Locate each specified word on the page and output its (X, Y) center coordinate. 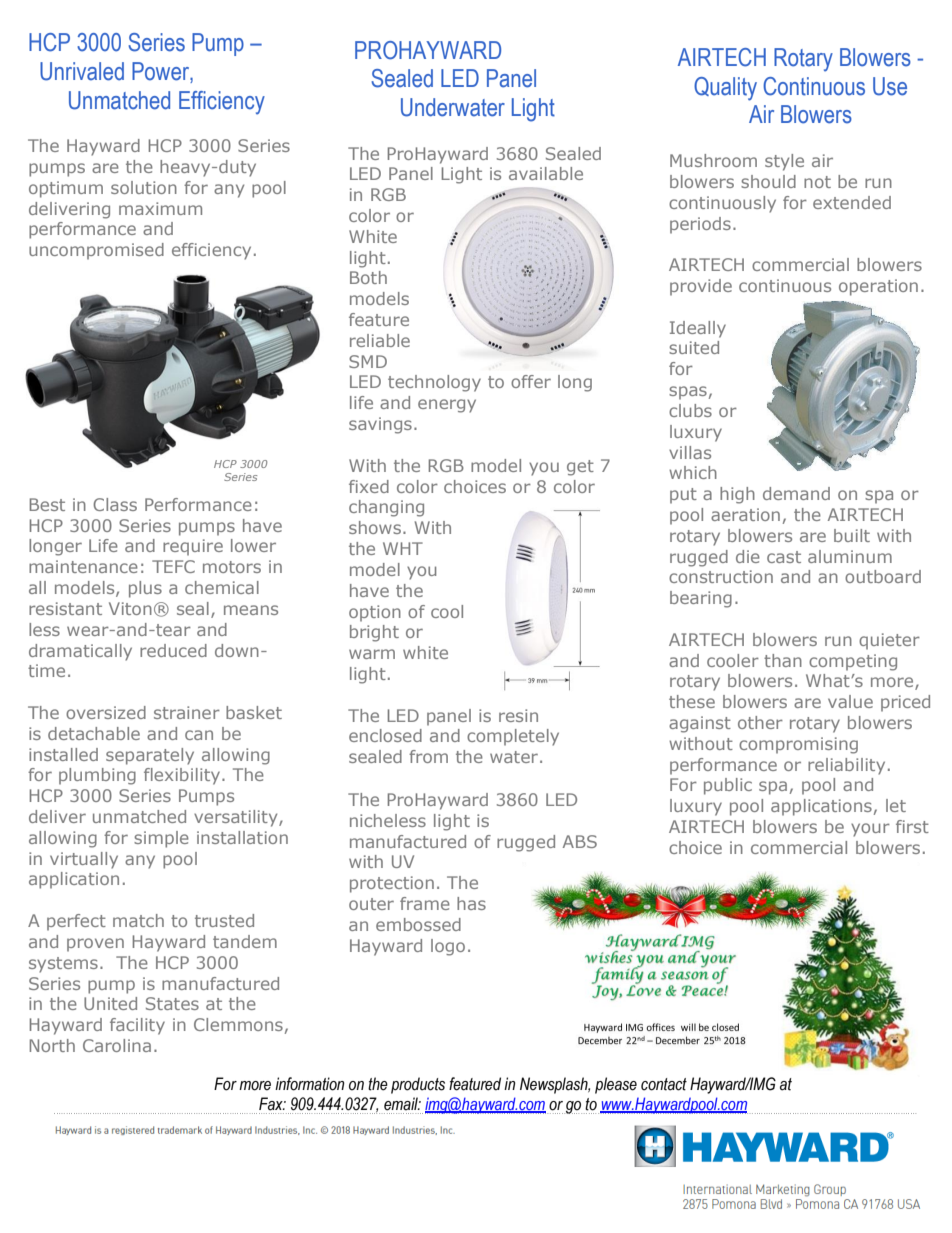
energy (447, 406)
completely (513, 737)
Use (890, 86)
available (546, 173)
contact (664, 1084)
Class (115, 504)
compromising (798, 745)
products (418, 1085)
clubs (690, 410)
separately (150, 756)
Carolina (117, 1045)
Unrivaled (82, 71)
